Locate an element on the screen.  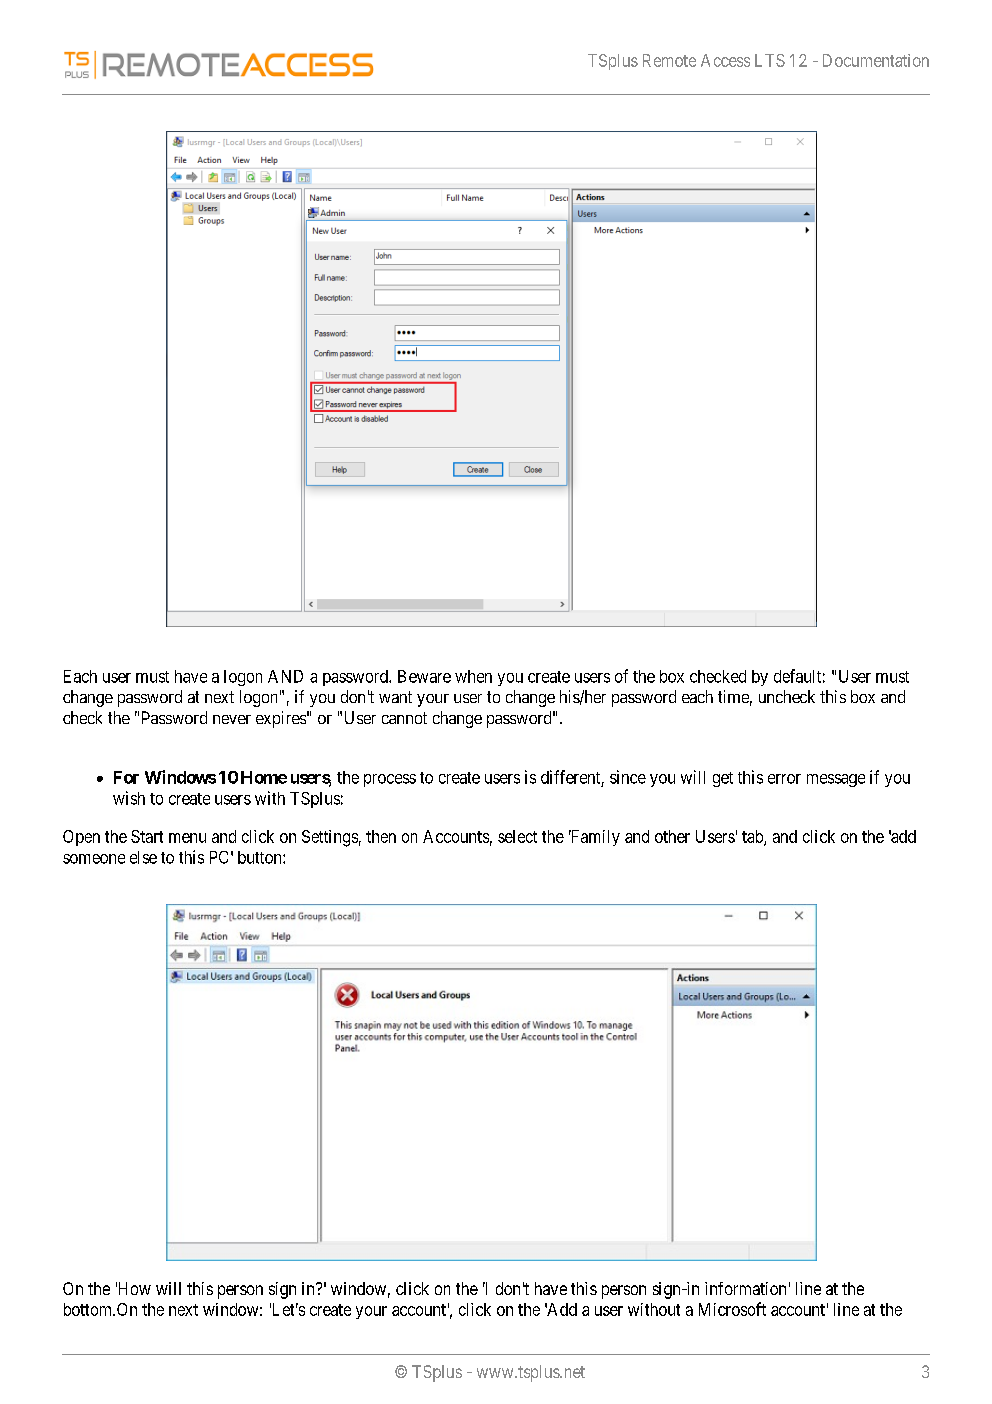
Documentation is located at coordinates (876, 60).
